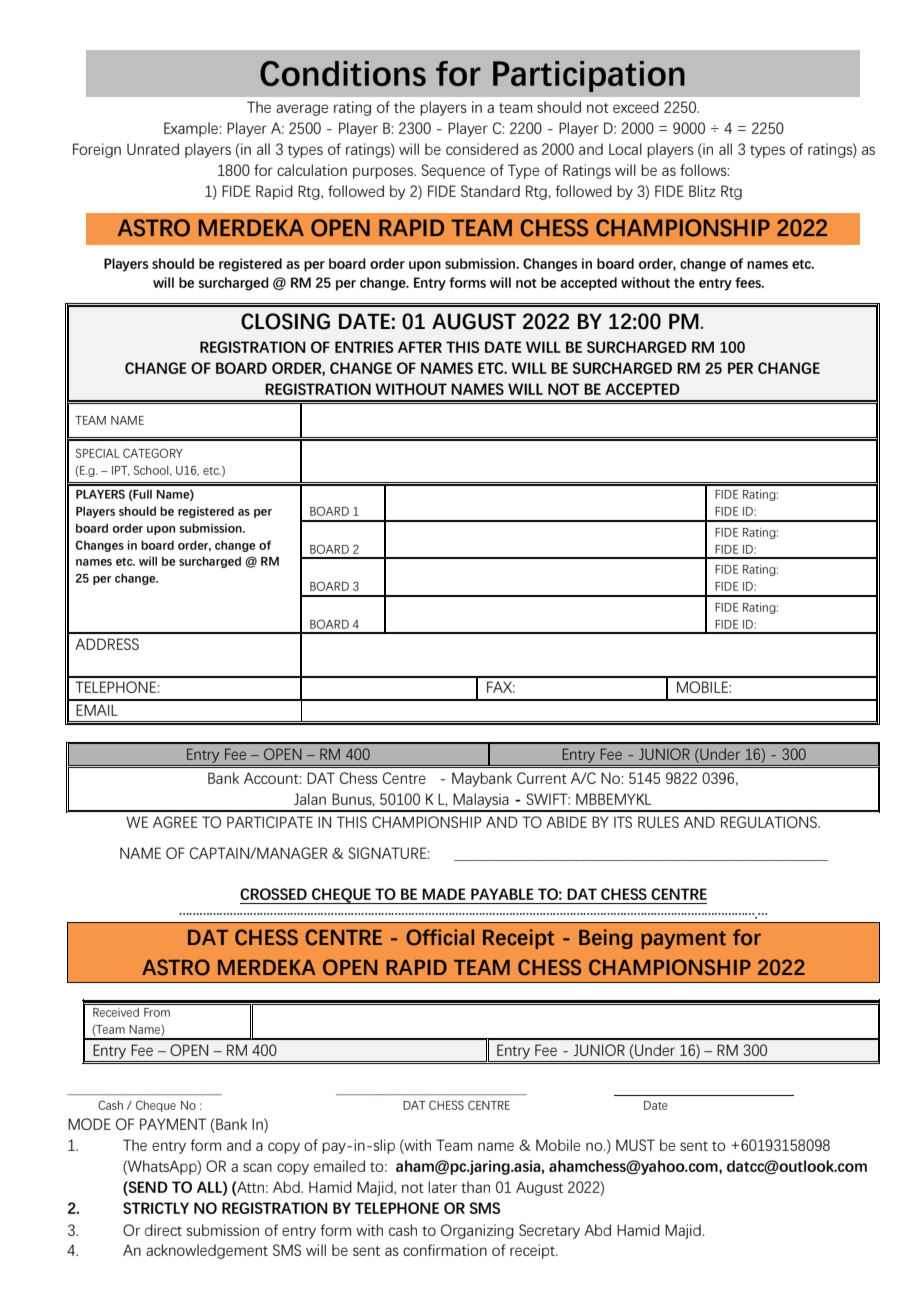 Image resolution: width=924 pixels, height=1308 pixels. What do you see at coordinates (153, 453) in the image?
I see `CATEGORY` at bounding box center [153, 453].
